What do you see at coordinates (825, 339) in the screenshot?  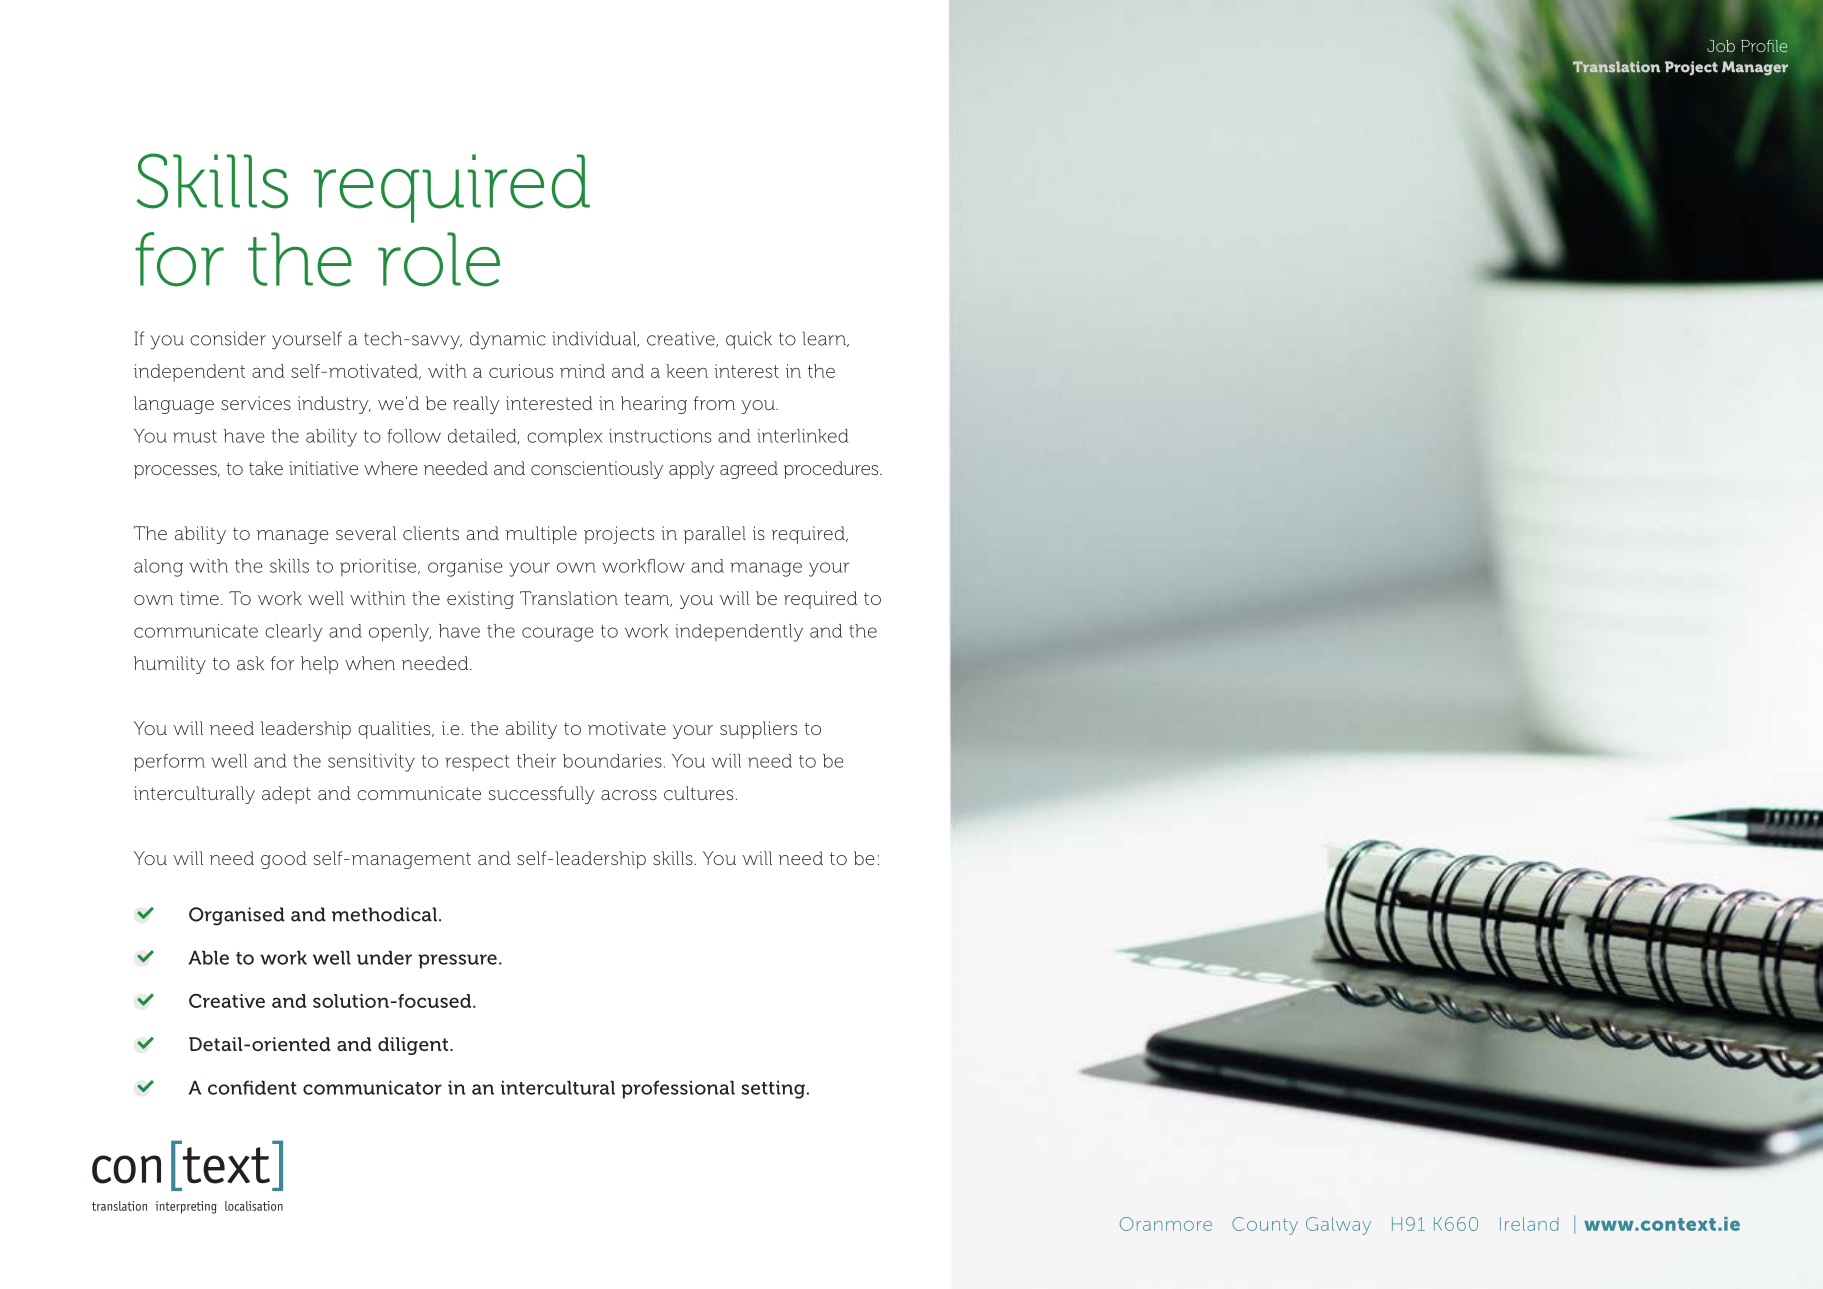 I see `learn` at bounding box center [825, 339].
